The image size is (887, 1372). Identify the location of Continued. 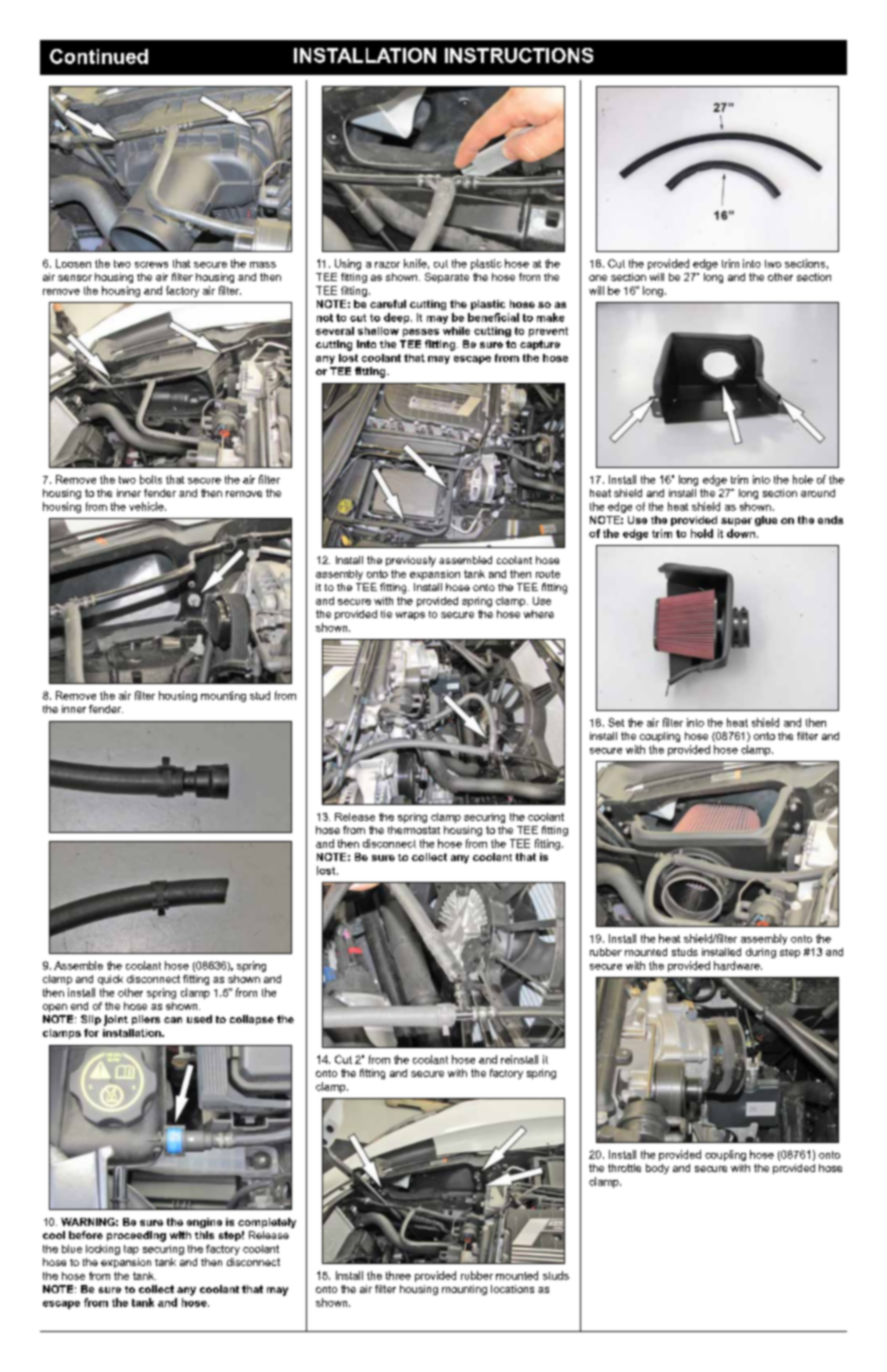
(99, 56).
